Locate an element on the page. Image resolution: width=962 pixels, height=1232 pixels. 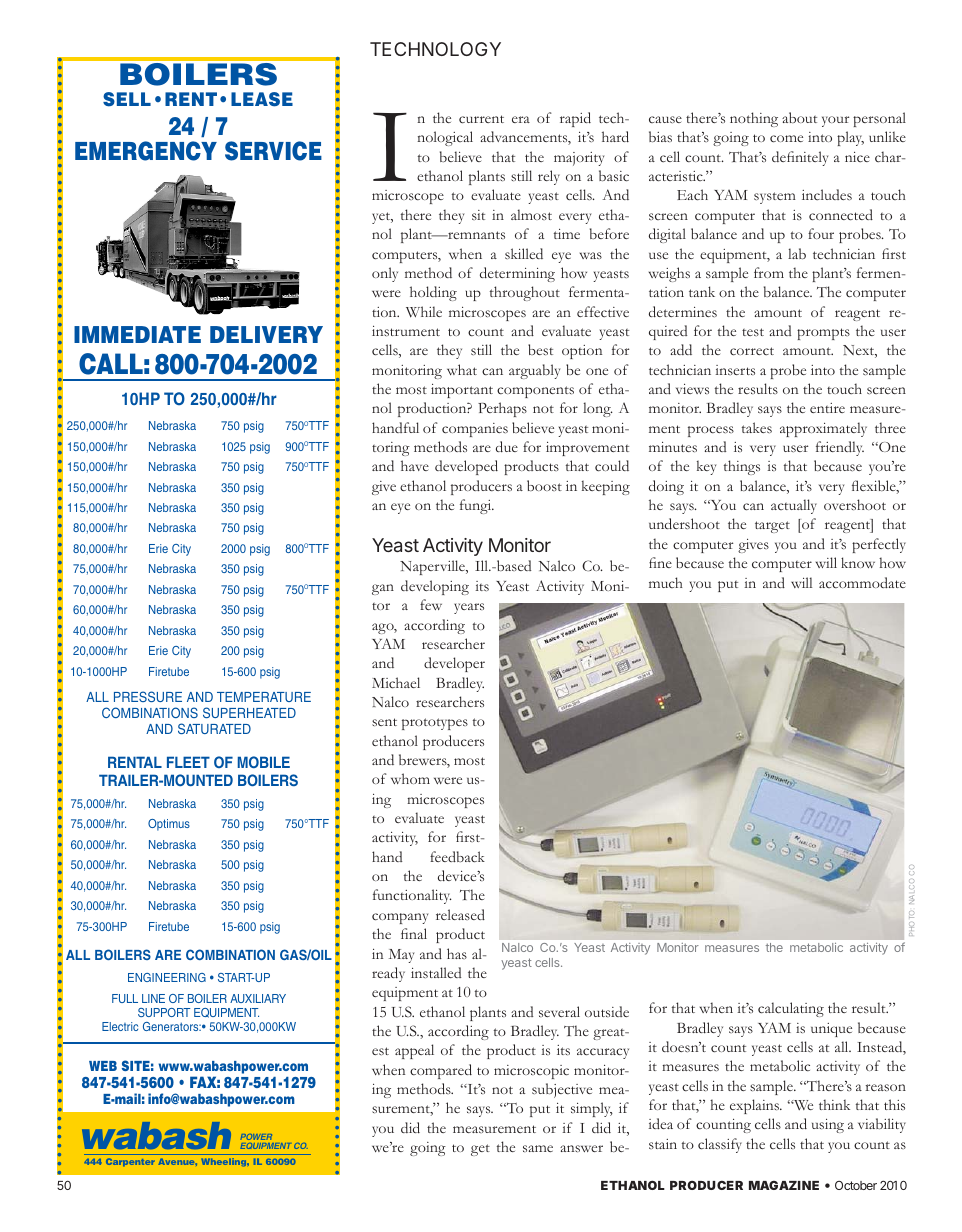
defi is located at coordinates (783, 156).
